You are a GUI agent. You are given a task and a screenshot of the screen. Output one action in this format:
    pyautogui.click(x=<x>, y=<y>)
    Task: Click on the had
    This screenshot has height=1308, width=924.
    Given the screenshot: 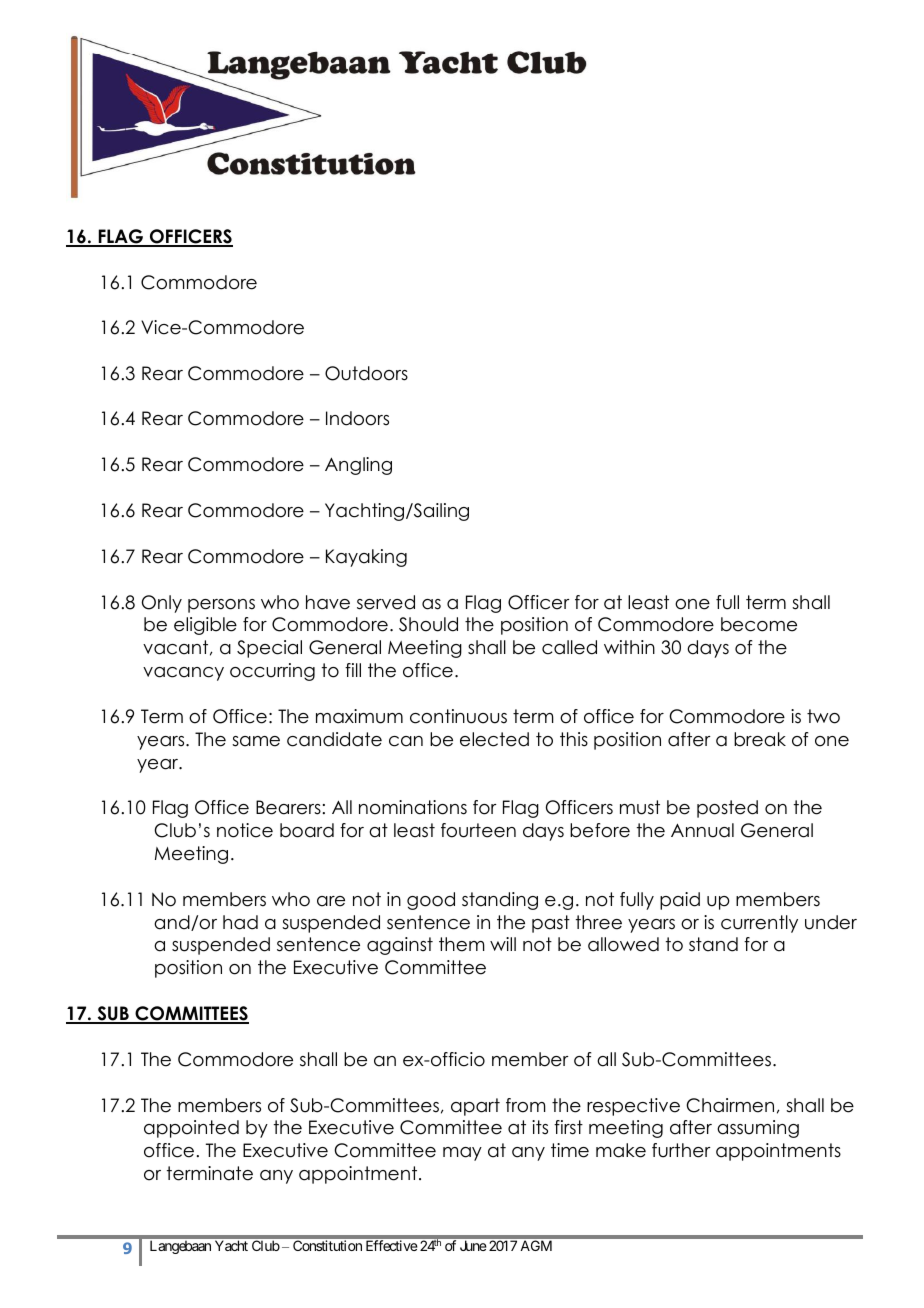 What is the action you would take?
    pyautogui.click(x=240, y=922)
